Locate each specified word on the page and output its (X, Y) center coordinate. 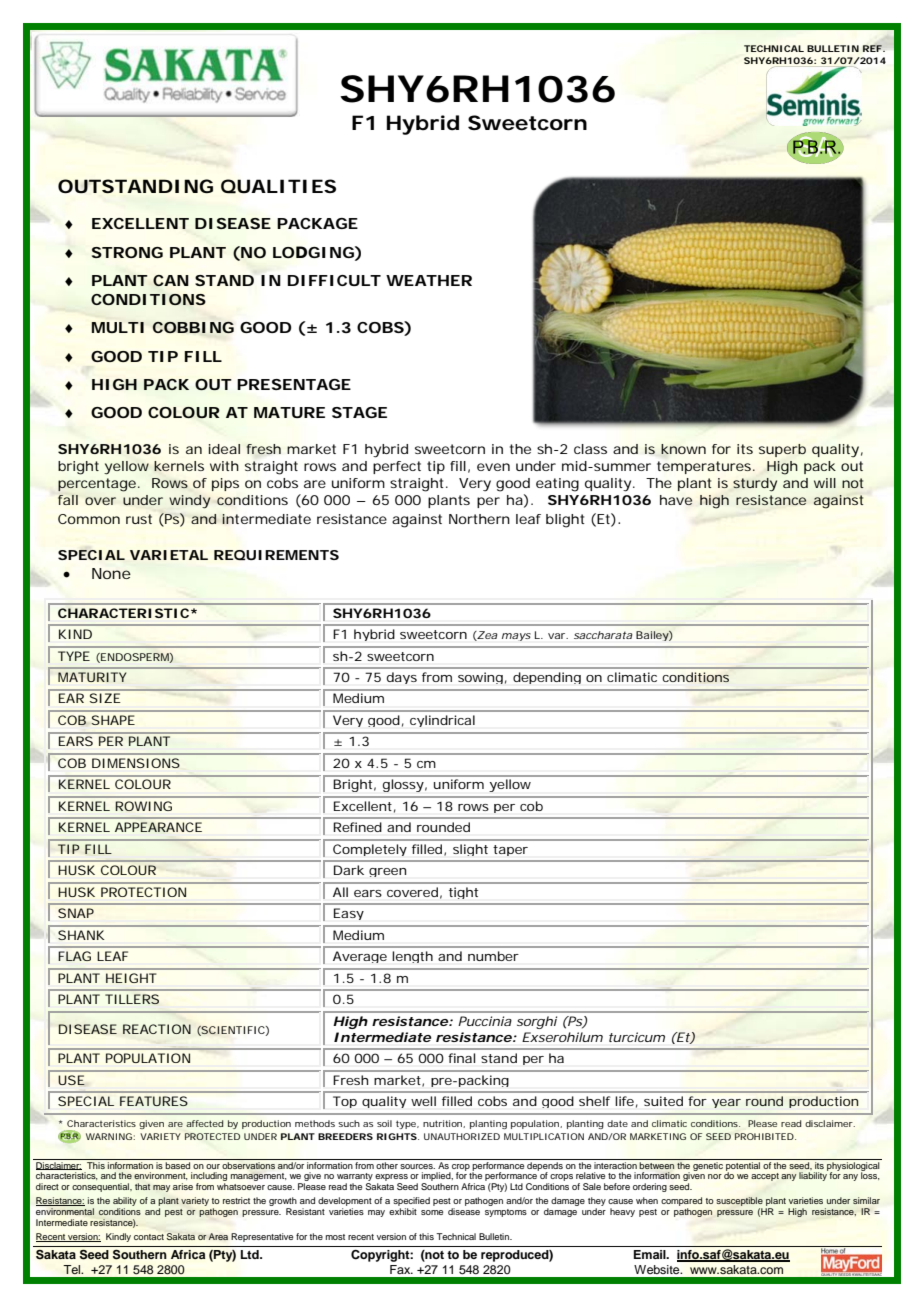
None (111, 573)
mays (516, 637)
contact (149, 1237)
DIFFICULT (334, 280)
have (676, 500)
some (432, 1212)
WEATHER (429, 280)
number (493, 956)
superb (782, 450)
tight (463, 893)
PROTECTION (143, 892)
